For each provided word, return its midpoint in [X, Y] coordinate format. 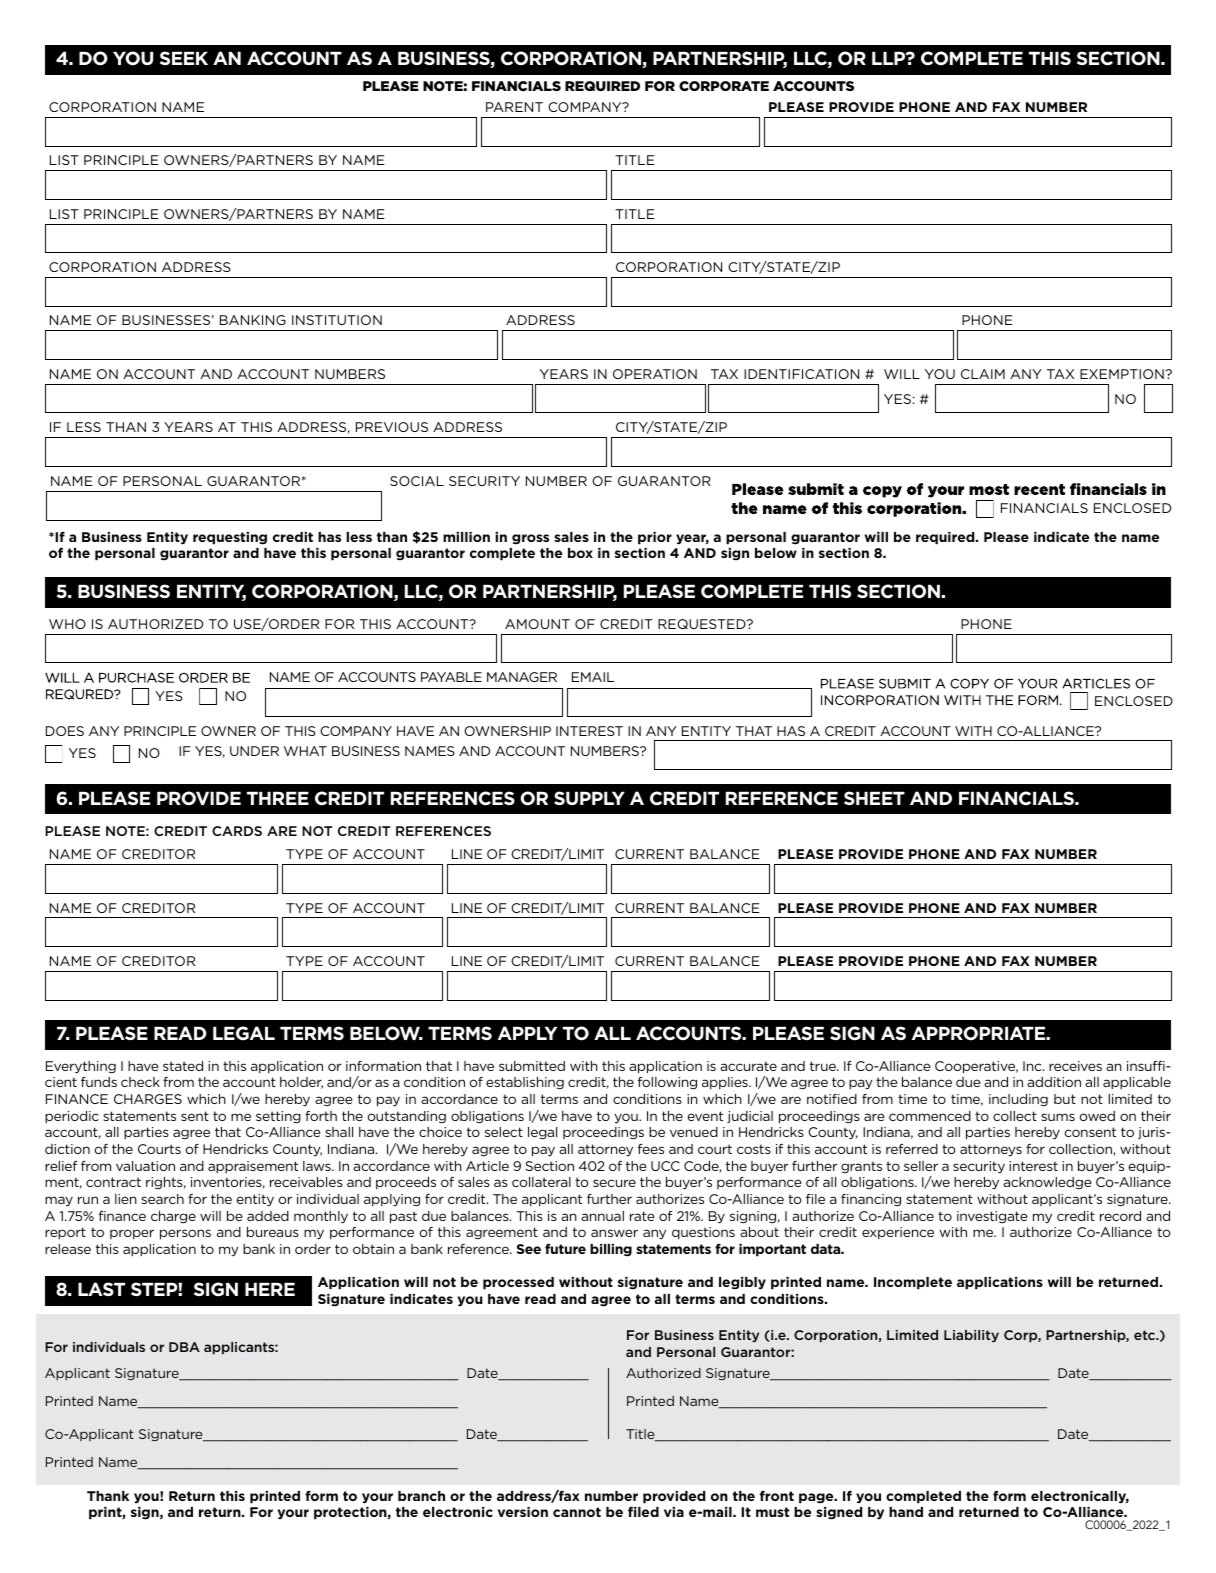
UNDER [254, 751]
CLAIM [983, 374]
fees [651, 1149]
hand [906, 1512]
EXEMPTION [1123, 374]
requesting [230, 538]
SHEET [874, 798]
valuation [145, 1166]
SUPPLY [589, 798]
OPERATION [655, 374]
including [1018, 1100]
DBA [184, 1347]
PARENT [514, 107]
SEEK [184, 58]
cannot [577, 1512]
